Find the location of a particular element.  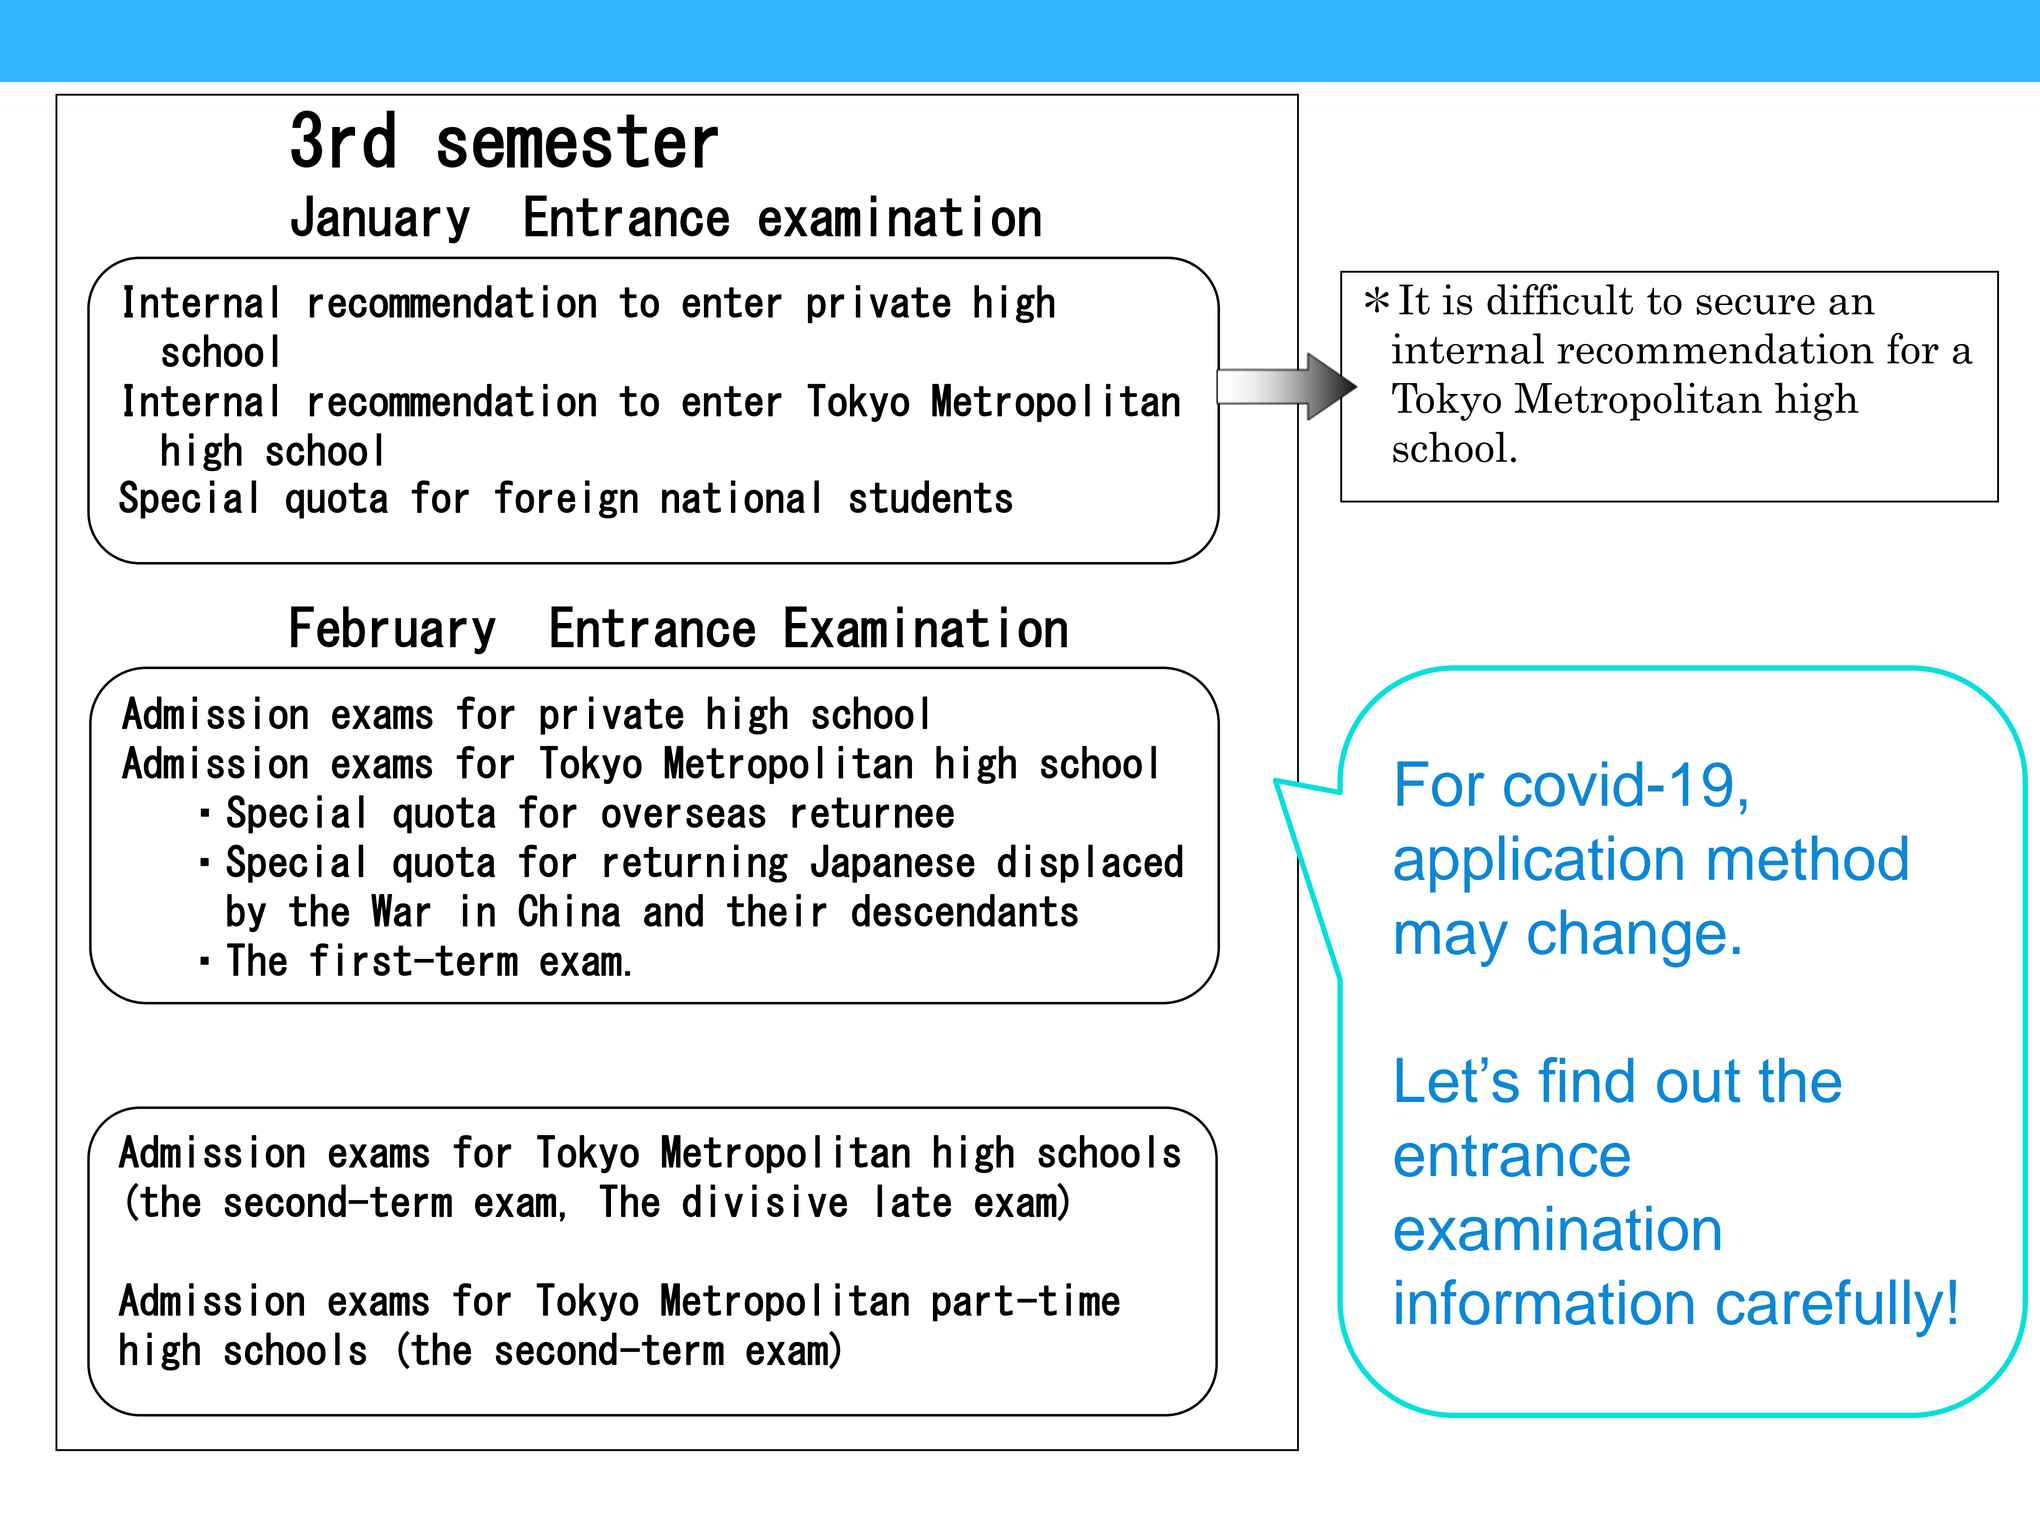

difficult is located at coordinates (1560, 299).
